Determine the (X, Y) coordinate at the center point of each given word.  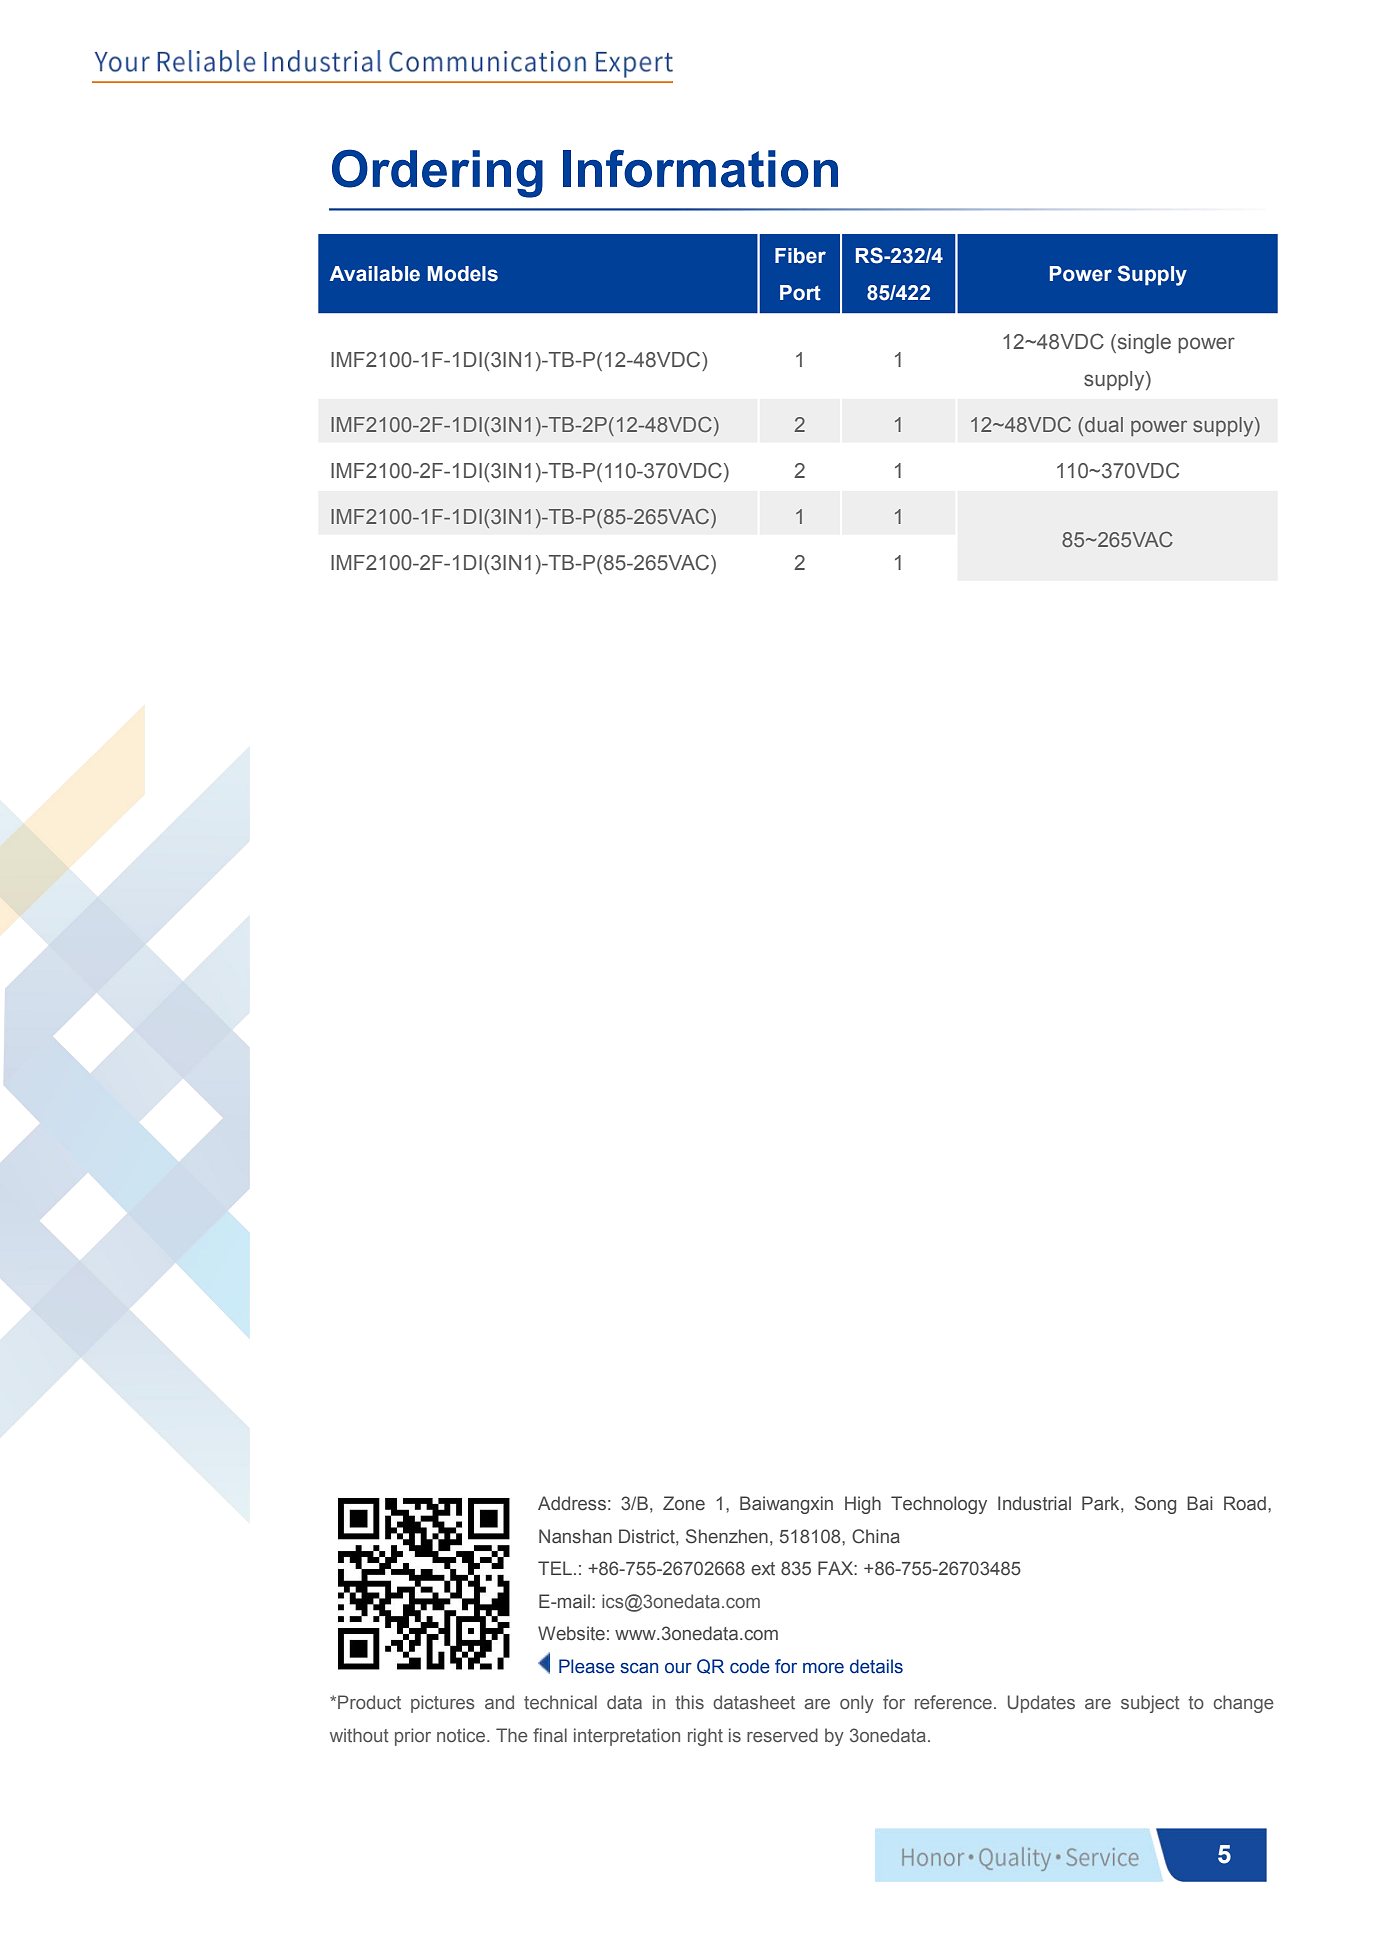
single (1143, 344)
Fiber (800, 256)
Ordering (437, 173)
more (823, 1668)
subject (1150, 1704)
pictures (443, 1704)
